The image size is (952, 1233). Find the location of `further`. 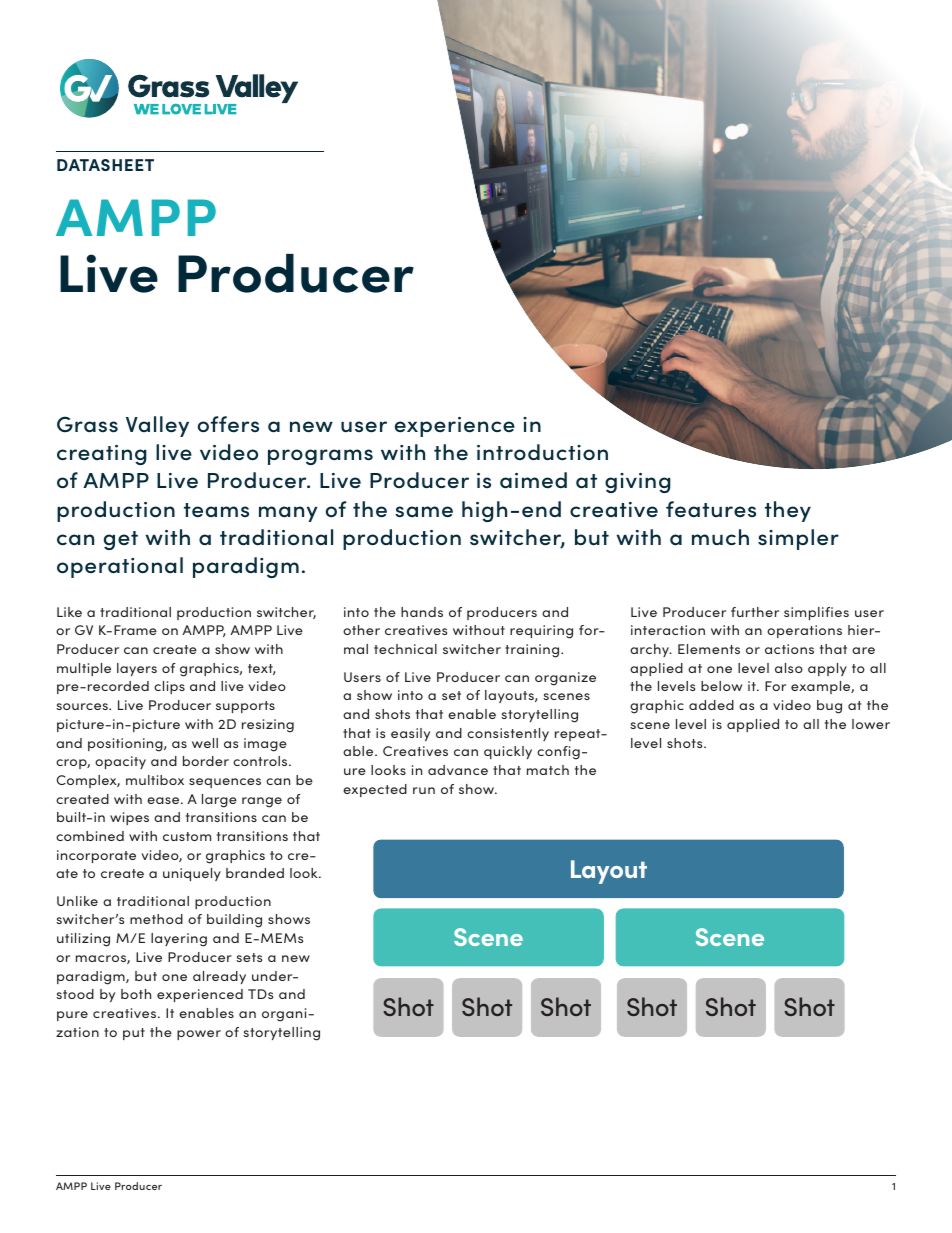

further is located at coordinates (755, 612).
